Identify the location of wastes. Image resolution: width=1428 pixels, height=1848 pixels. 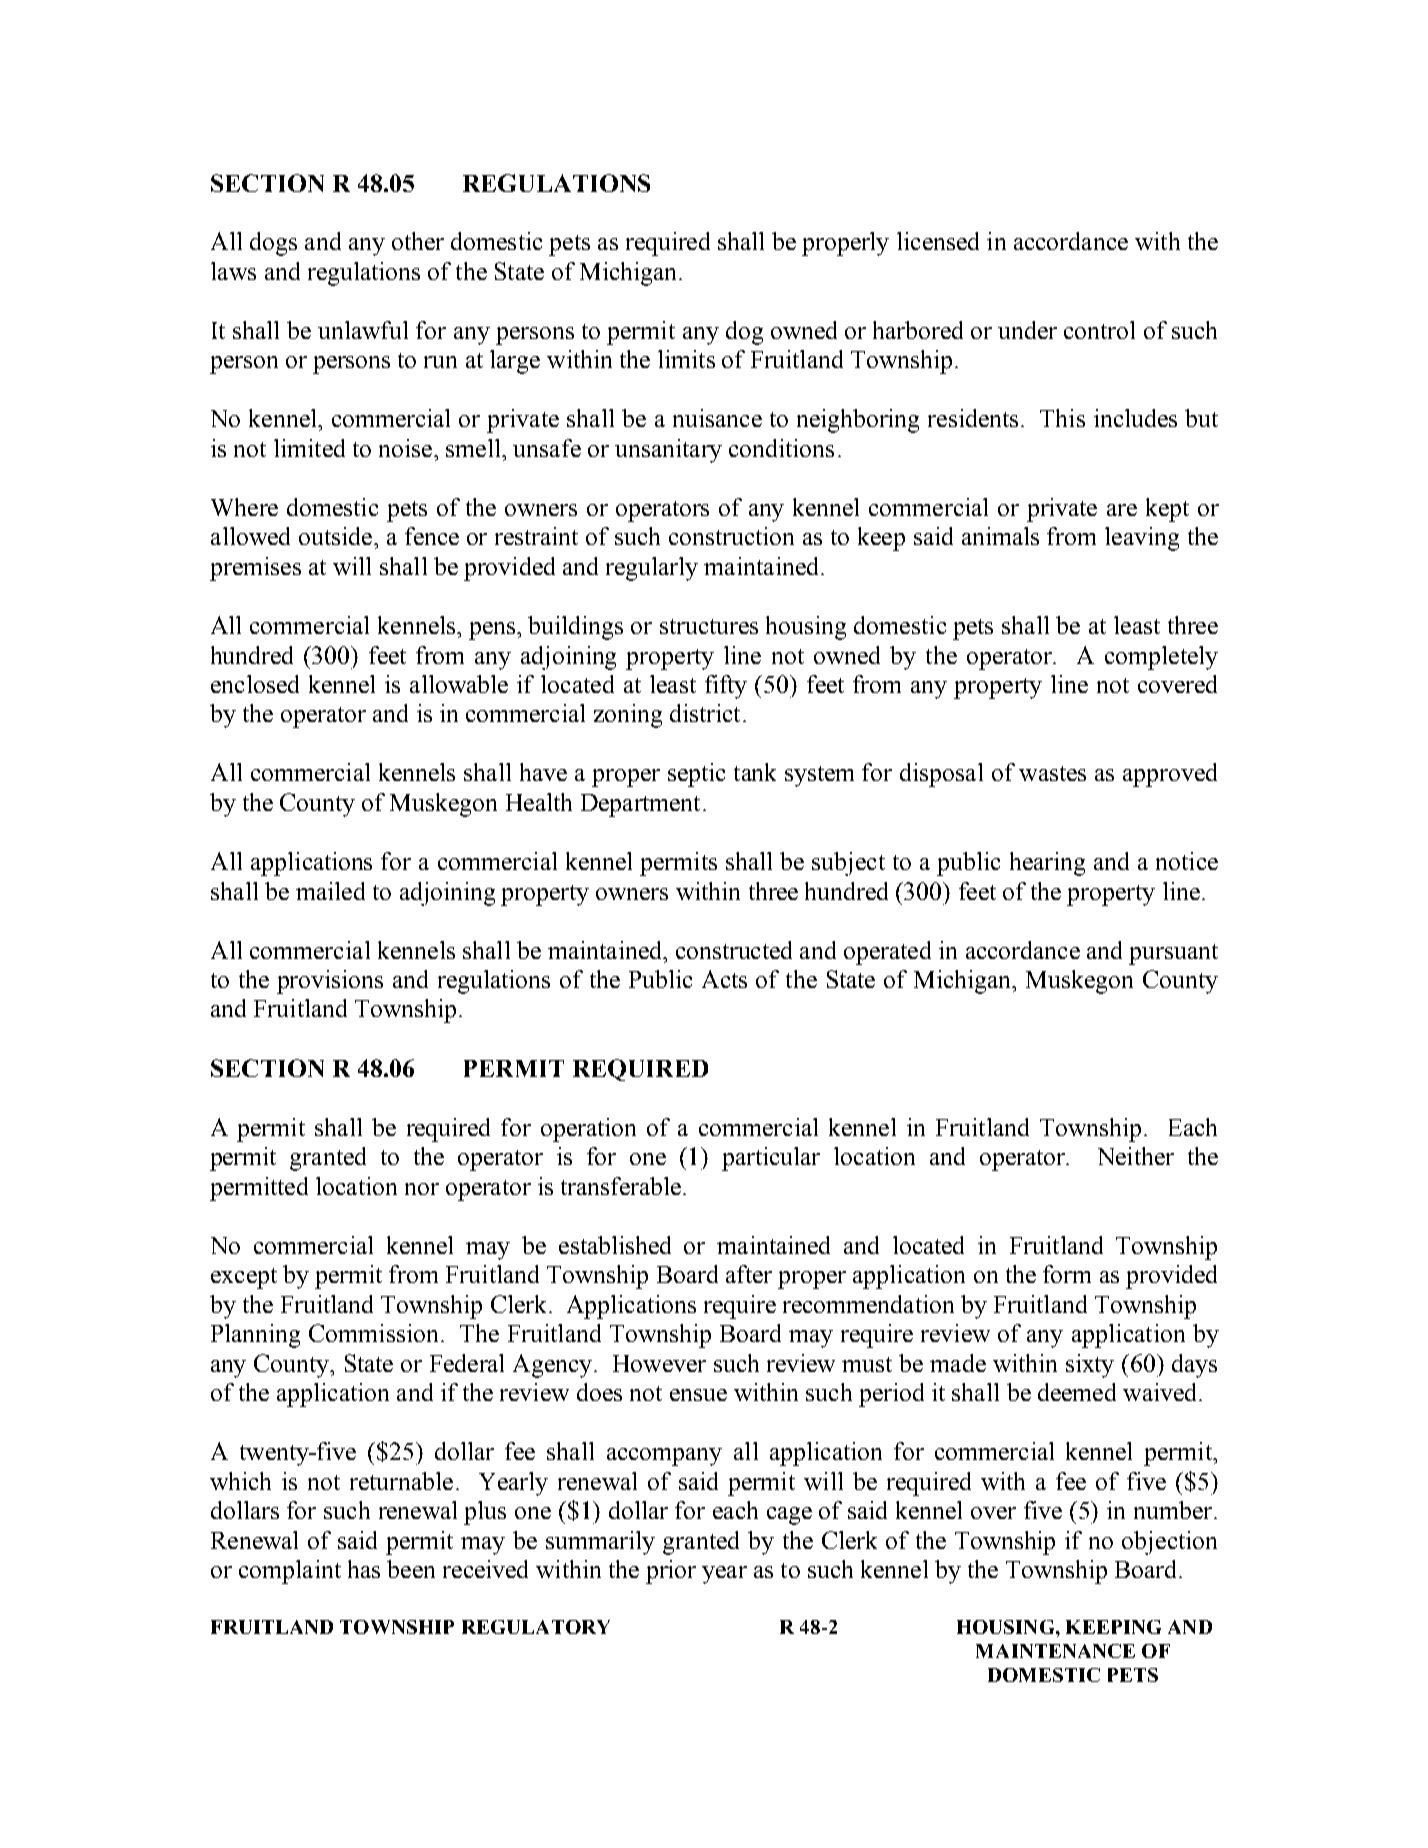
(1052, 773).
